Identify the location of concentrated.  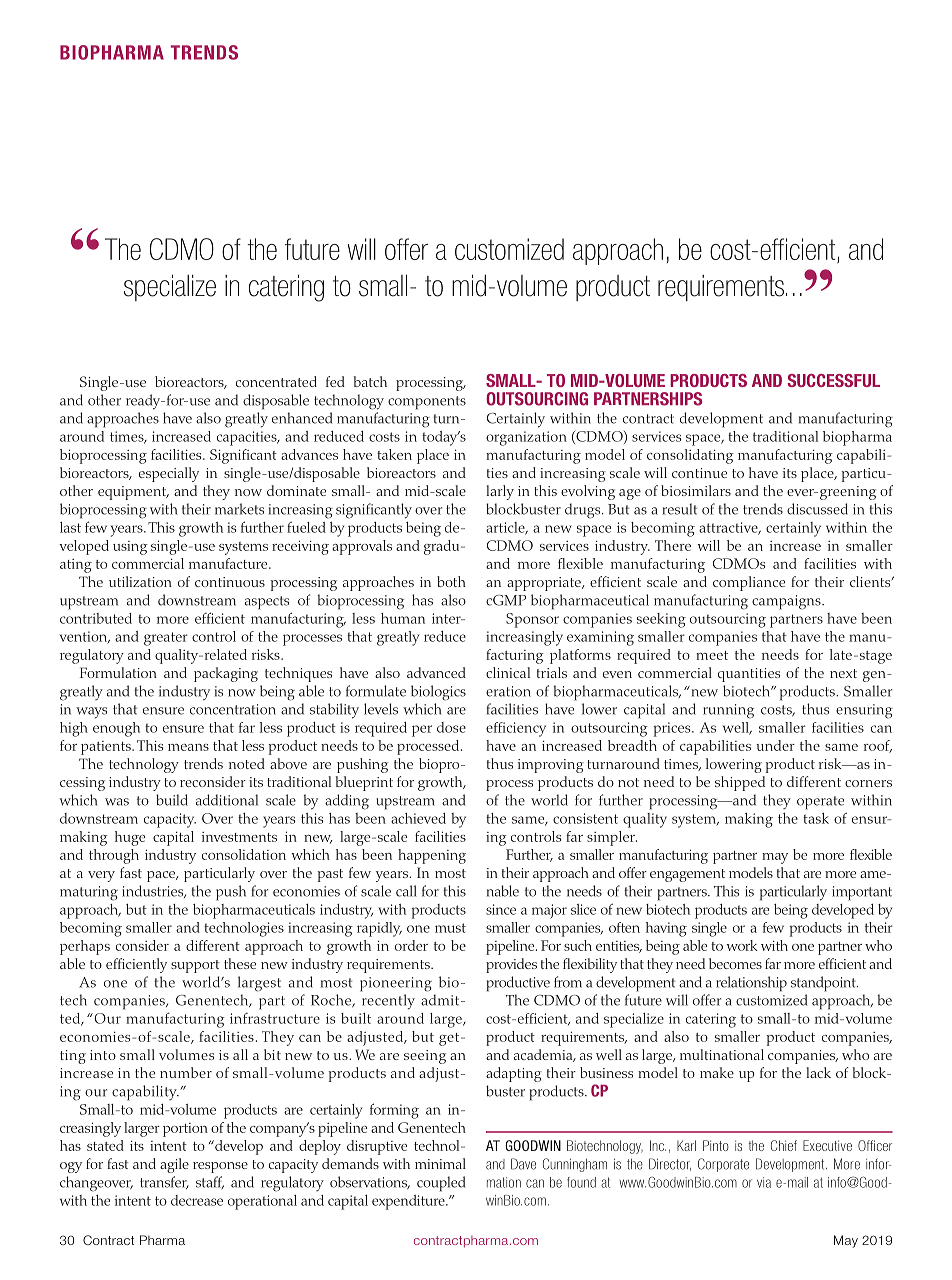
(276, 381).
